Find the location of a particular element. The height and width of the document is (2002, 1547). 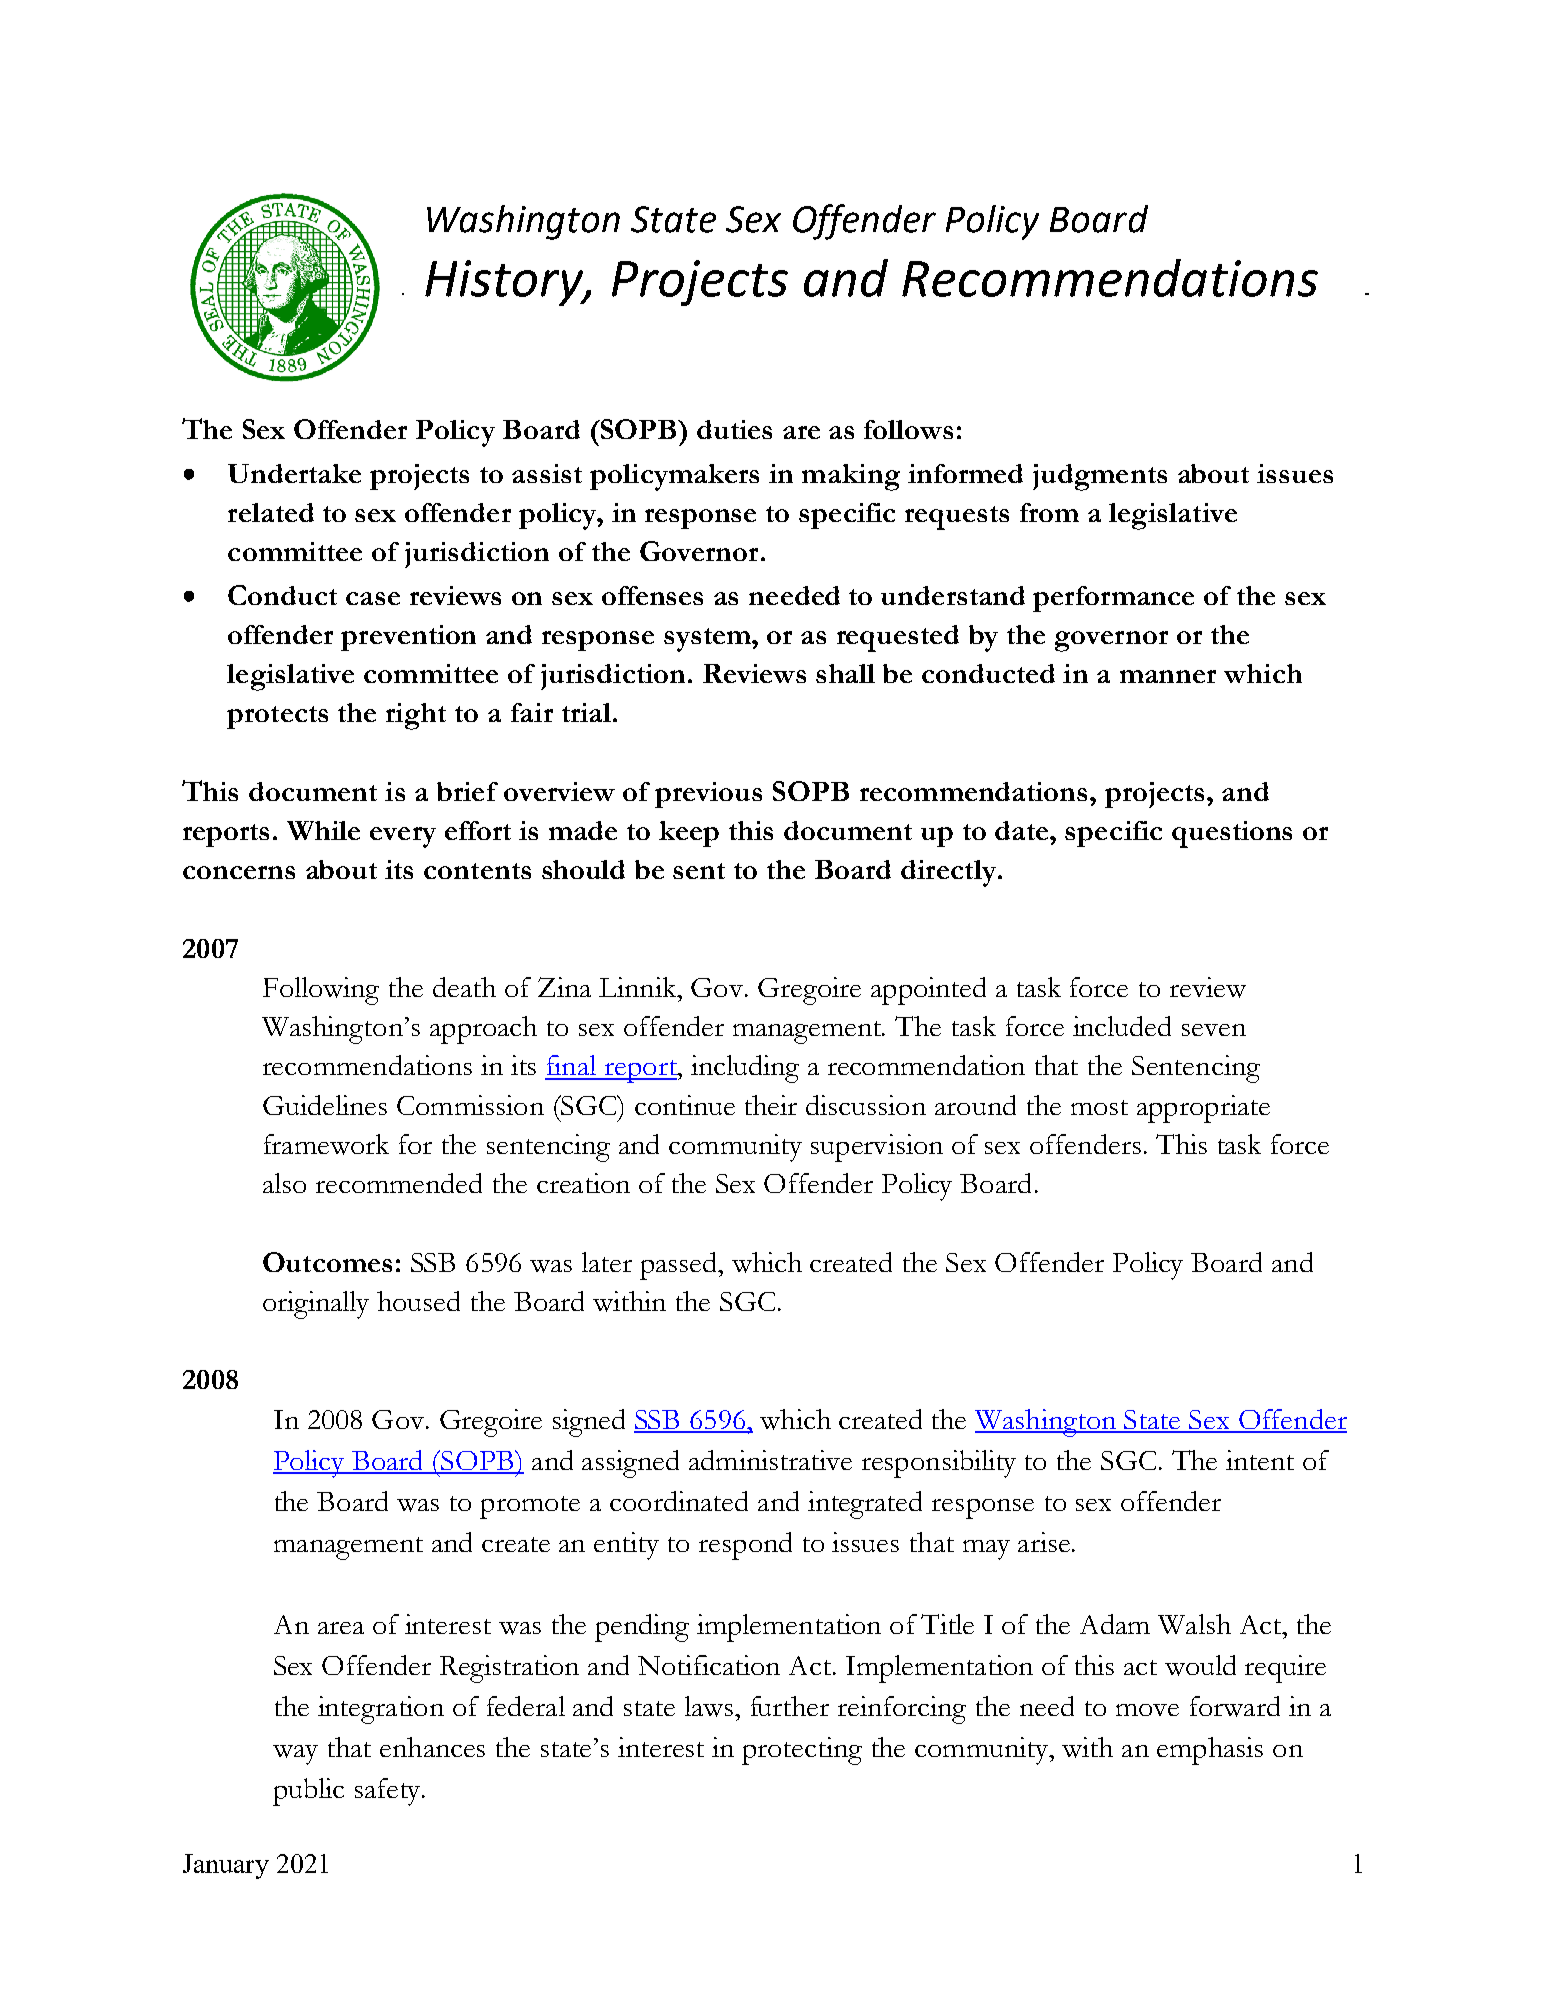

originally is located at coordinates (316, 1305).
